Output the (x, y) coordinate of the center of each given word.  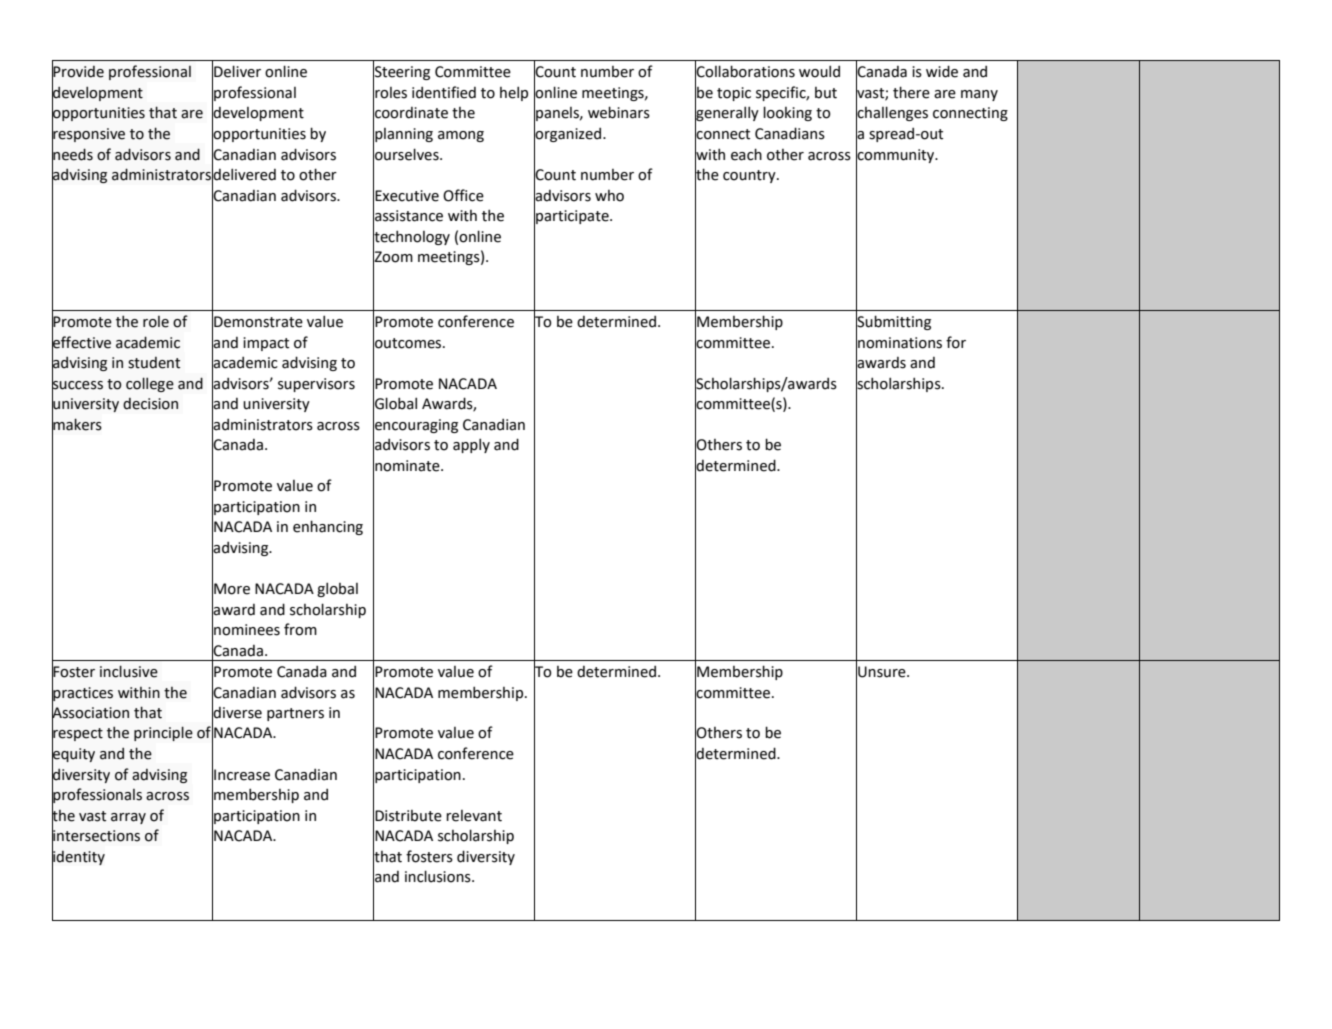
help (514, 93)
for (956, 342)
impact (266, 344)
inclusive (129, 671)
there (911, 92)
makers (77, 424)
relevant (474, 816)
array (128, 818)
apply (471, 445)
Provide (78, 72)
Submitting (893, 322)
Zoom (393, 257)
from (300, 629)
